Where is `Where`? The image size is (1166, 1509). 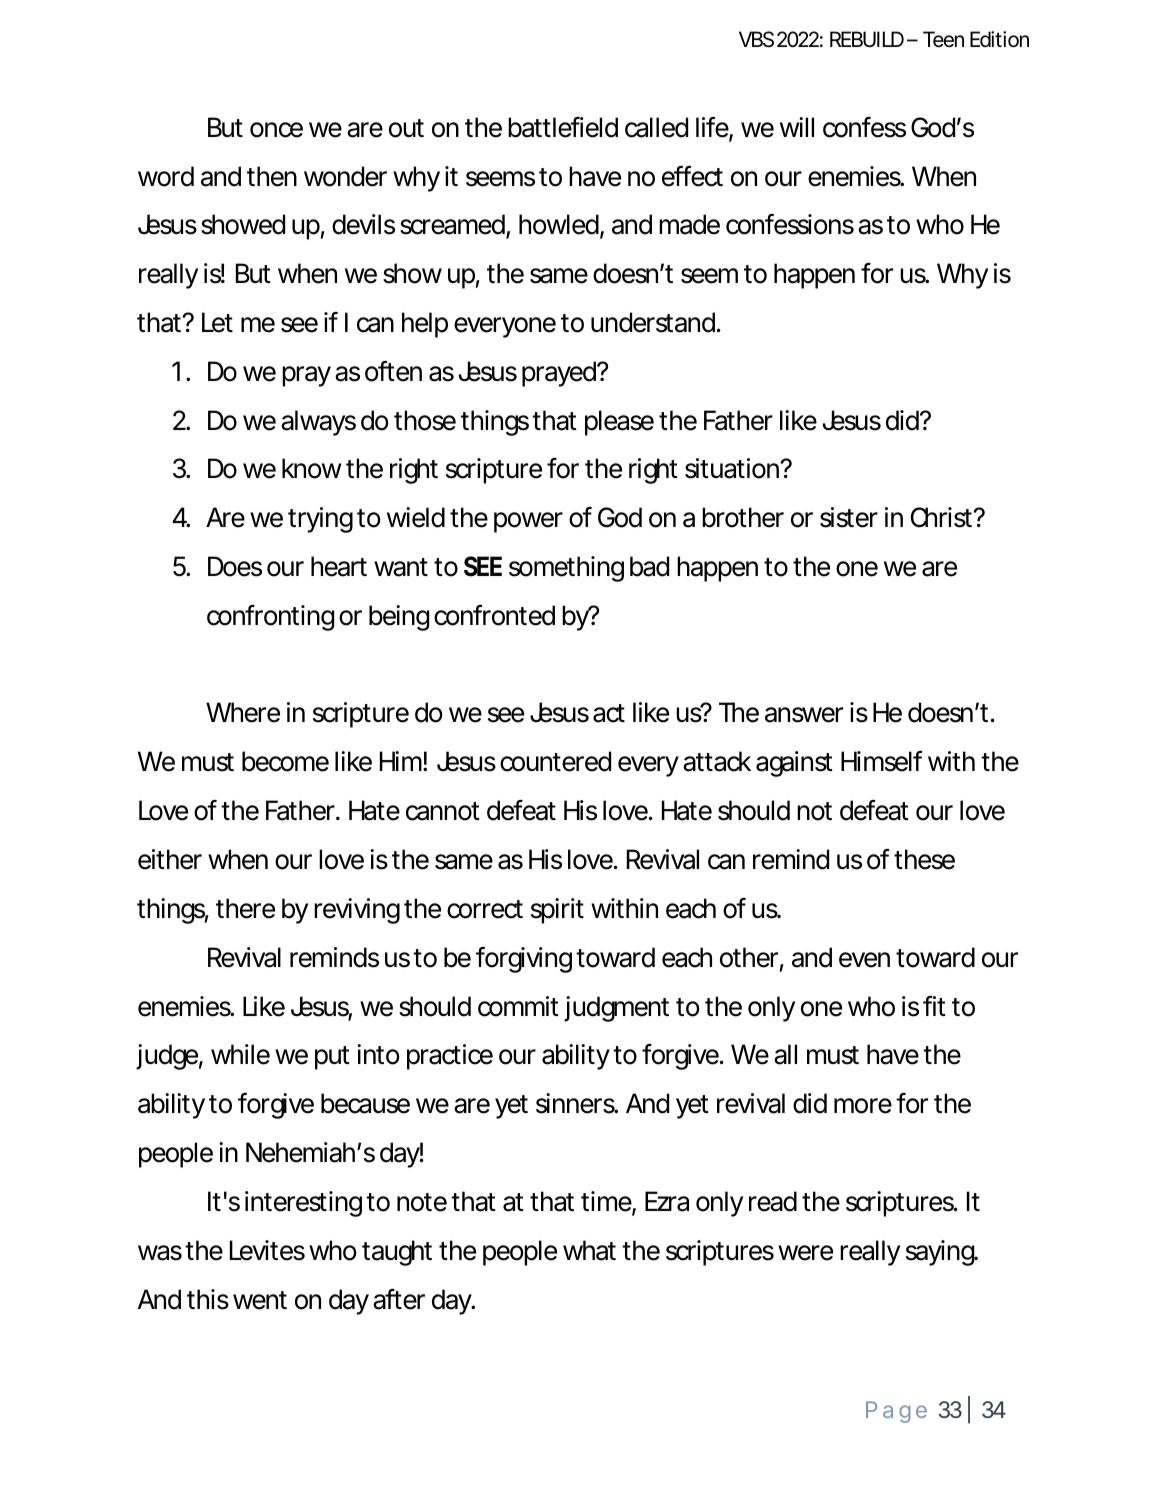
Where is located at coordinates (243, 712).
